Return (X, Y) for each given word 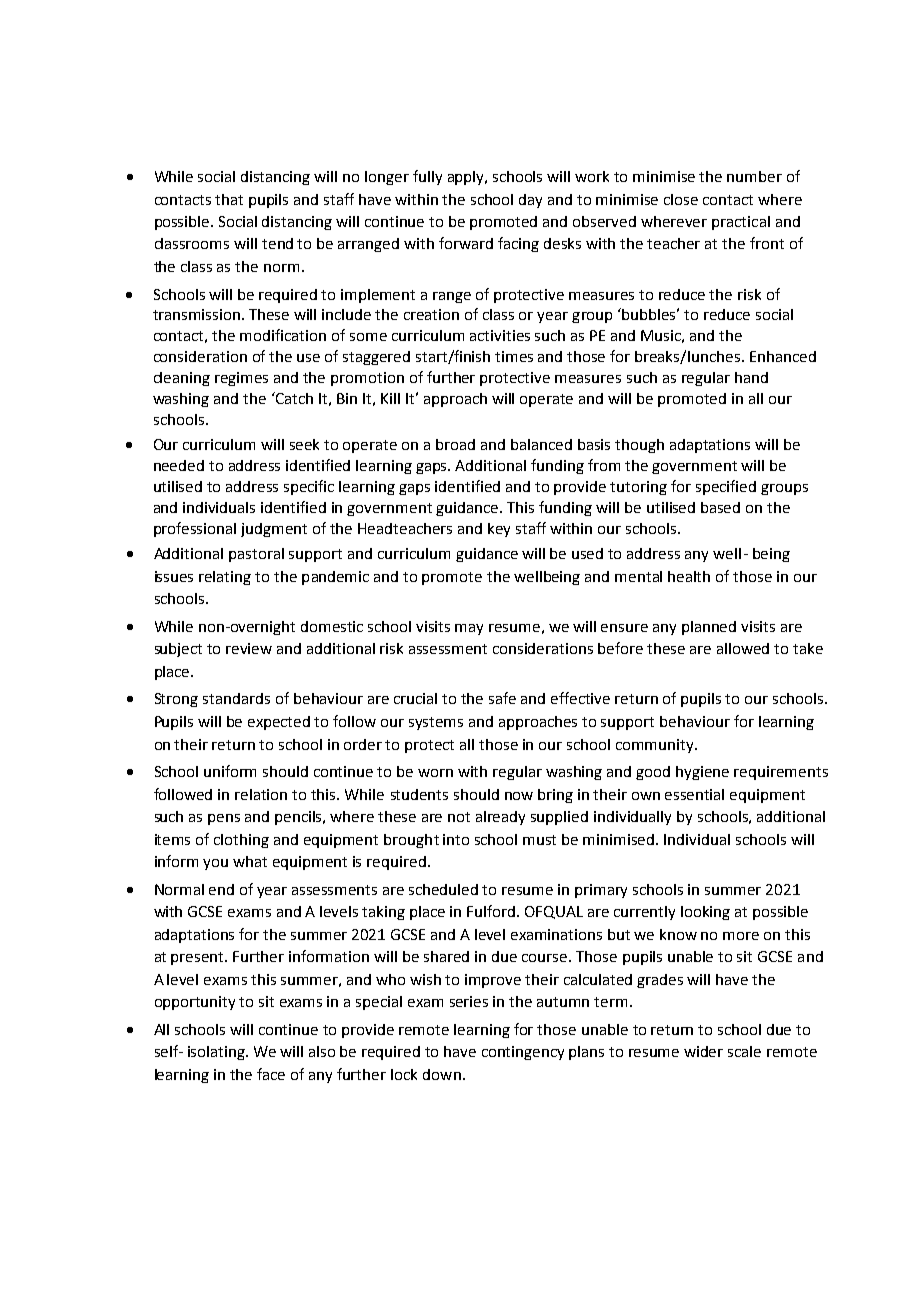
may (469, 629)
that (229, 199)
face (271, 1074)
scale (744, 1051)
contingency (523, 1053)
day (530, 201)
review (249, 648)
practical (741, 223)
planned (709, 628)
